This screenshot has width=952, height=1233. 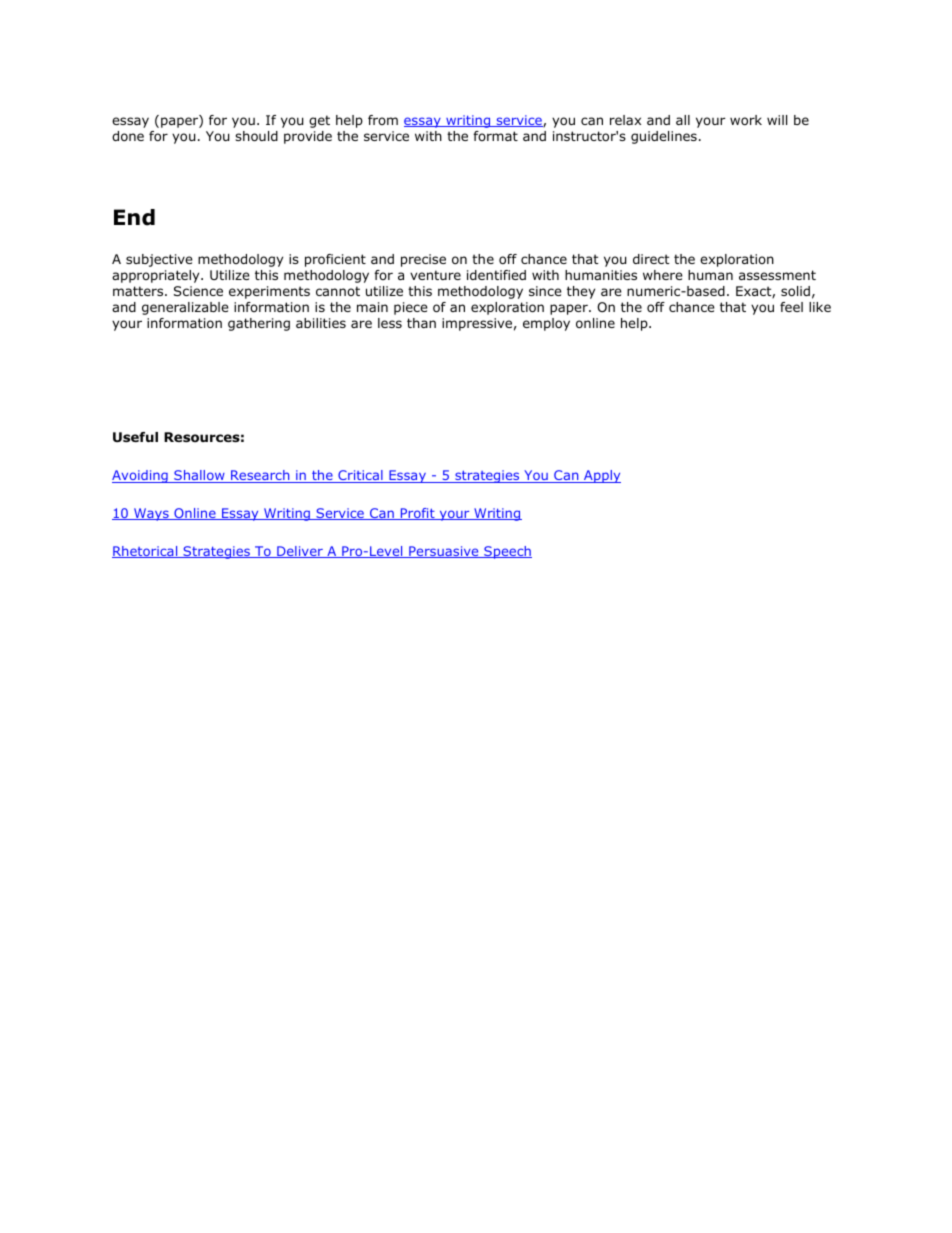 I want to click on precise, so click(x=423, y=260).
